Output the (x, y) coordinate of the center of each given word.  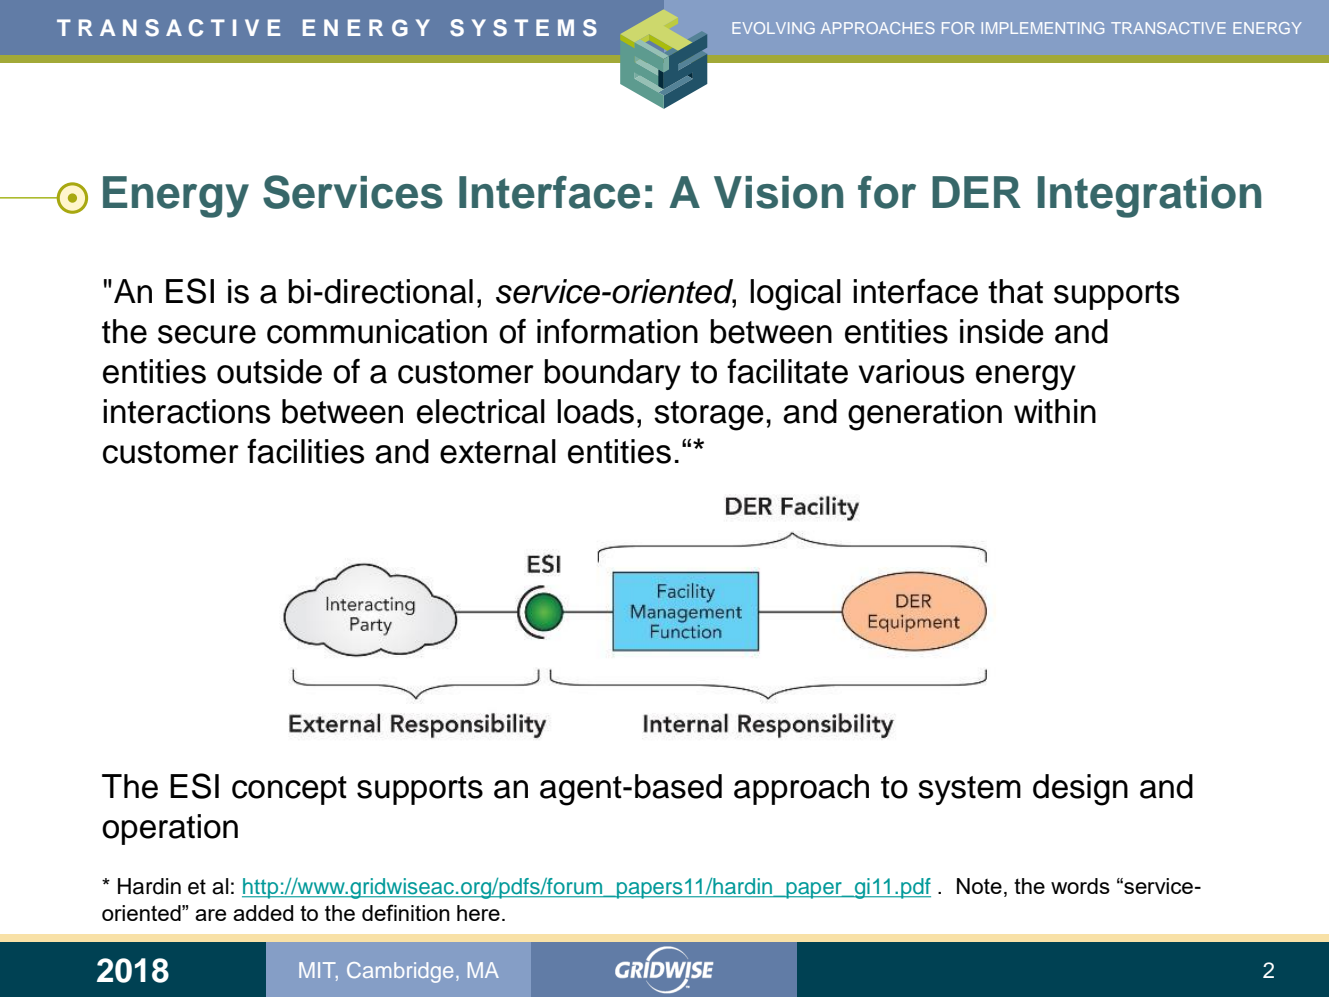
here (478, 913)
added (263, 913)
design (1080, 790)
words (1080, 886)
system (969, 790)
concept (289, 790)
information (617, 331)
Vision (778, 192)
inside (1002, 331)
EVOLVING (773, 28)
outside (269, 371)
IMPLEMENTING (1043, 28)
